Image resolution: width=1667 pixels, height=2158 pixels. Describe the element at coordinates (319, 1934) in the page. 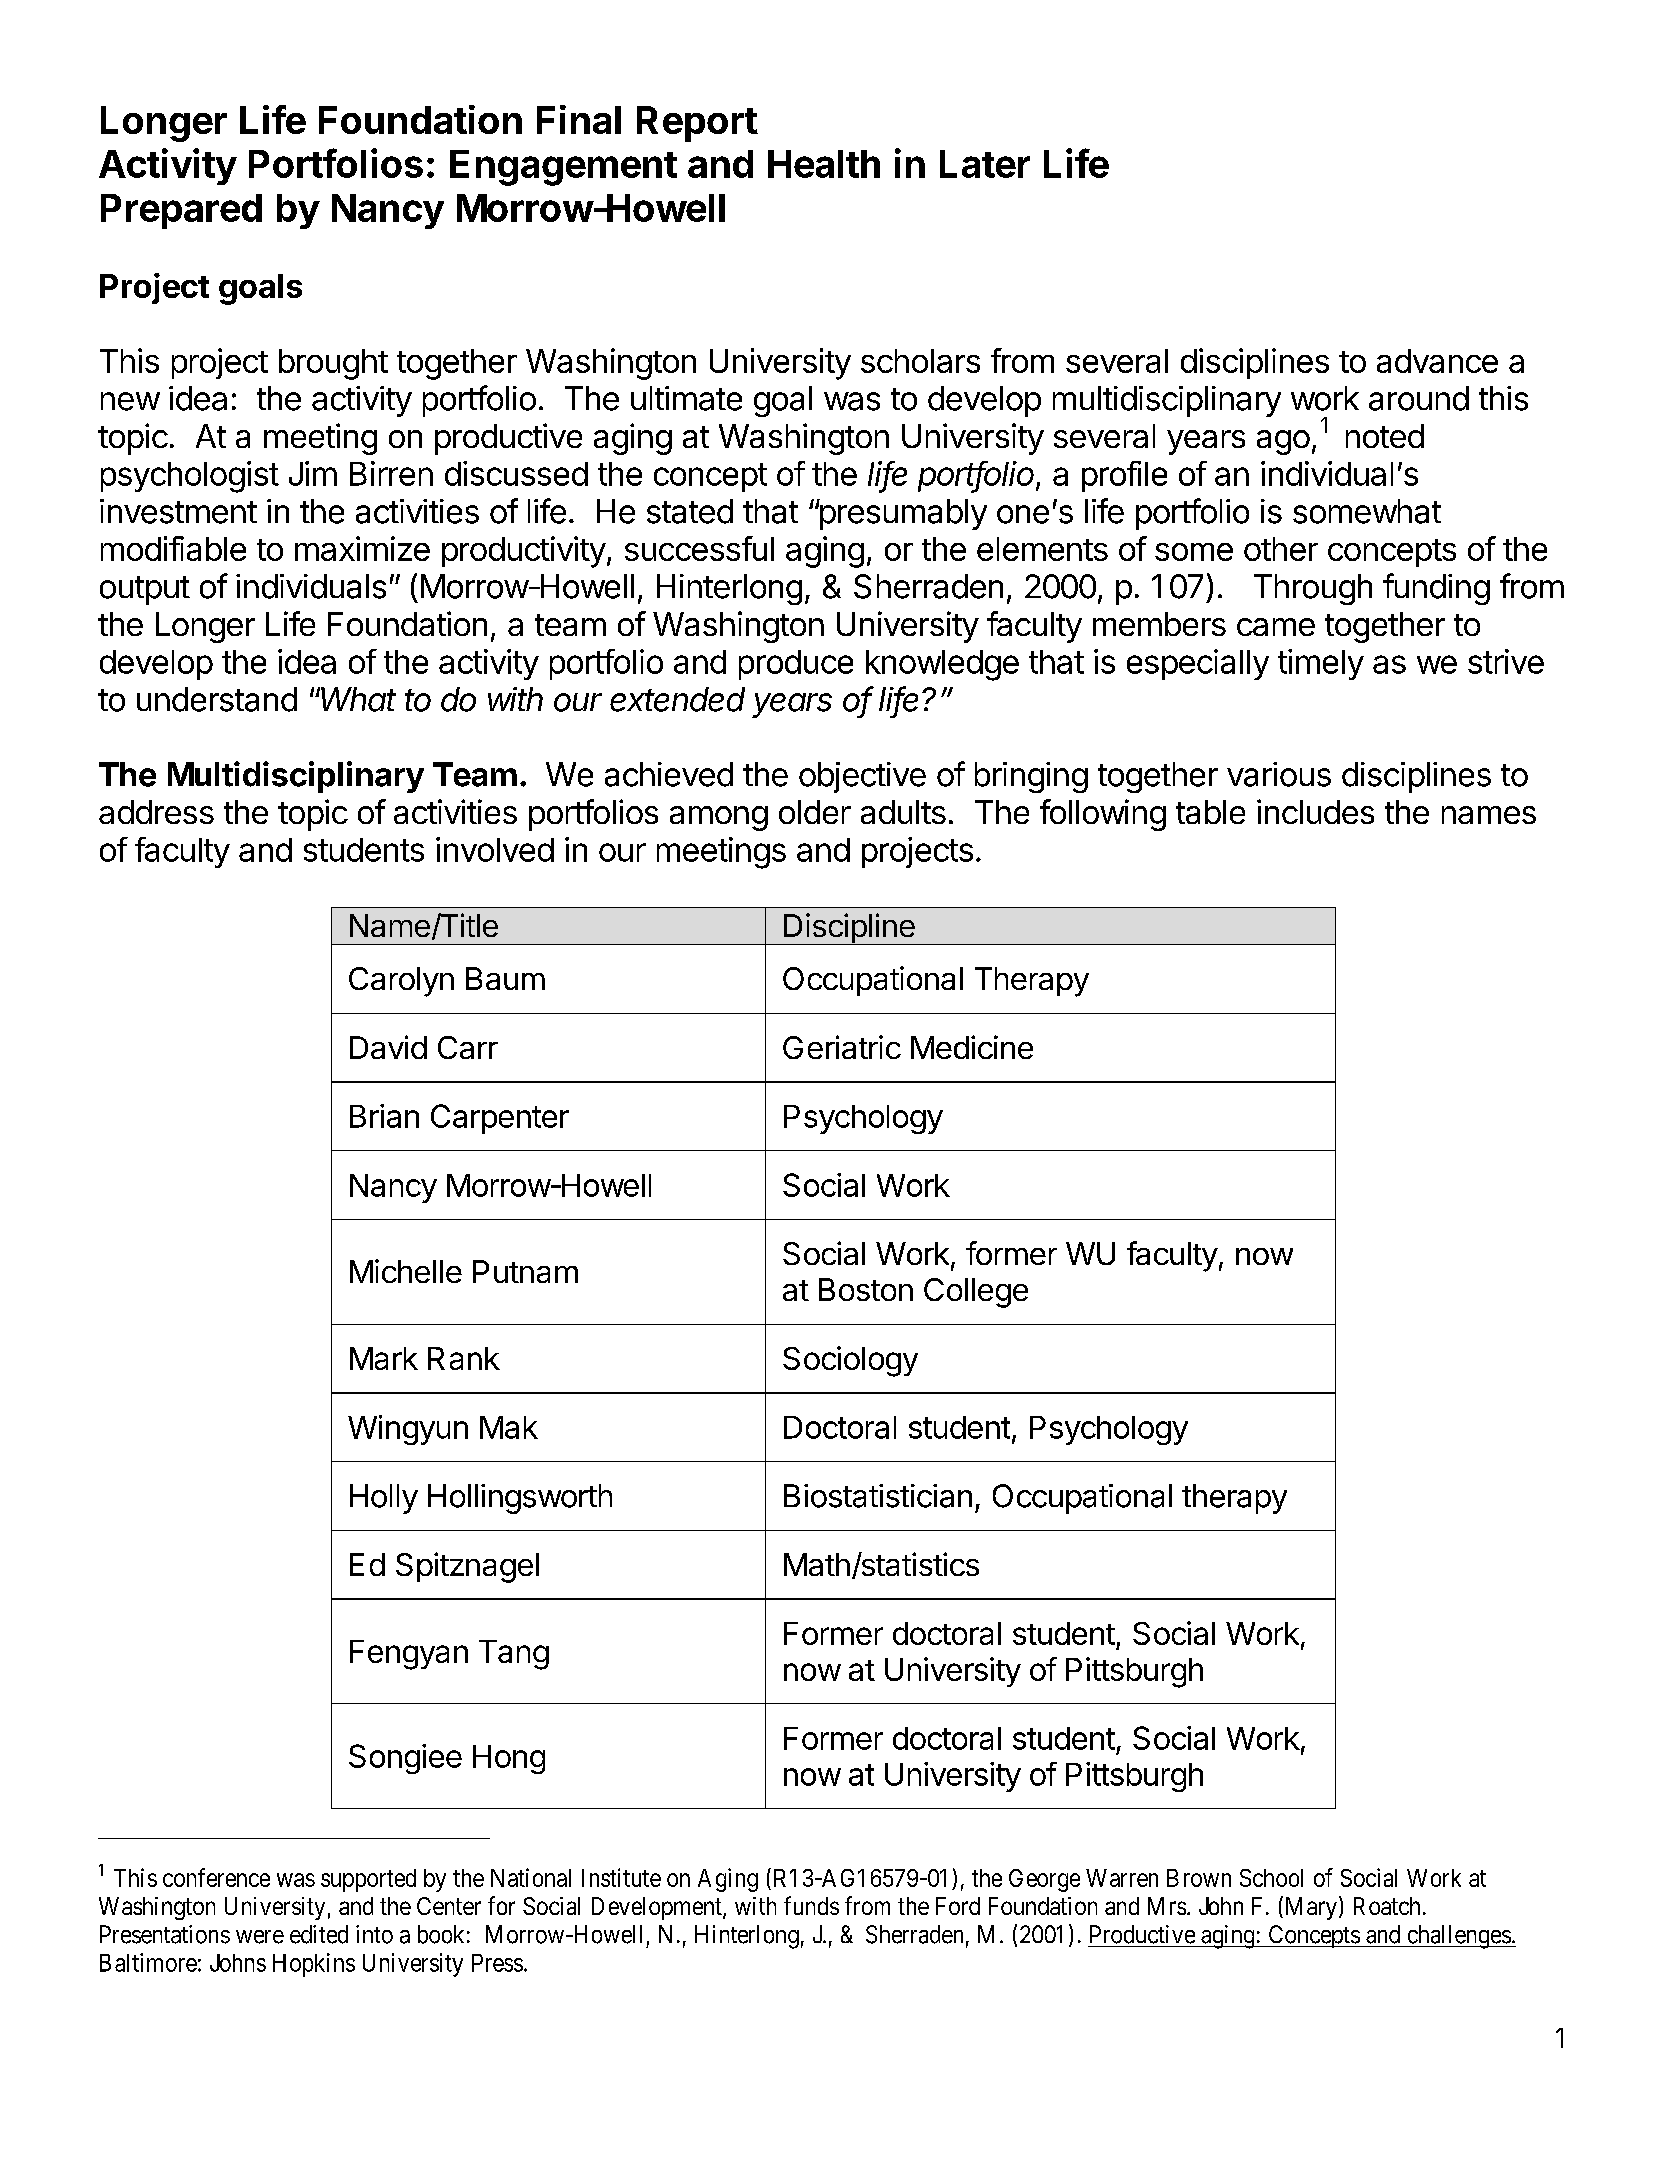

I see `edited` at that location.
